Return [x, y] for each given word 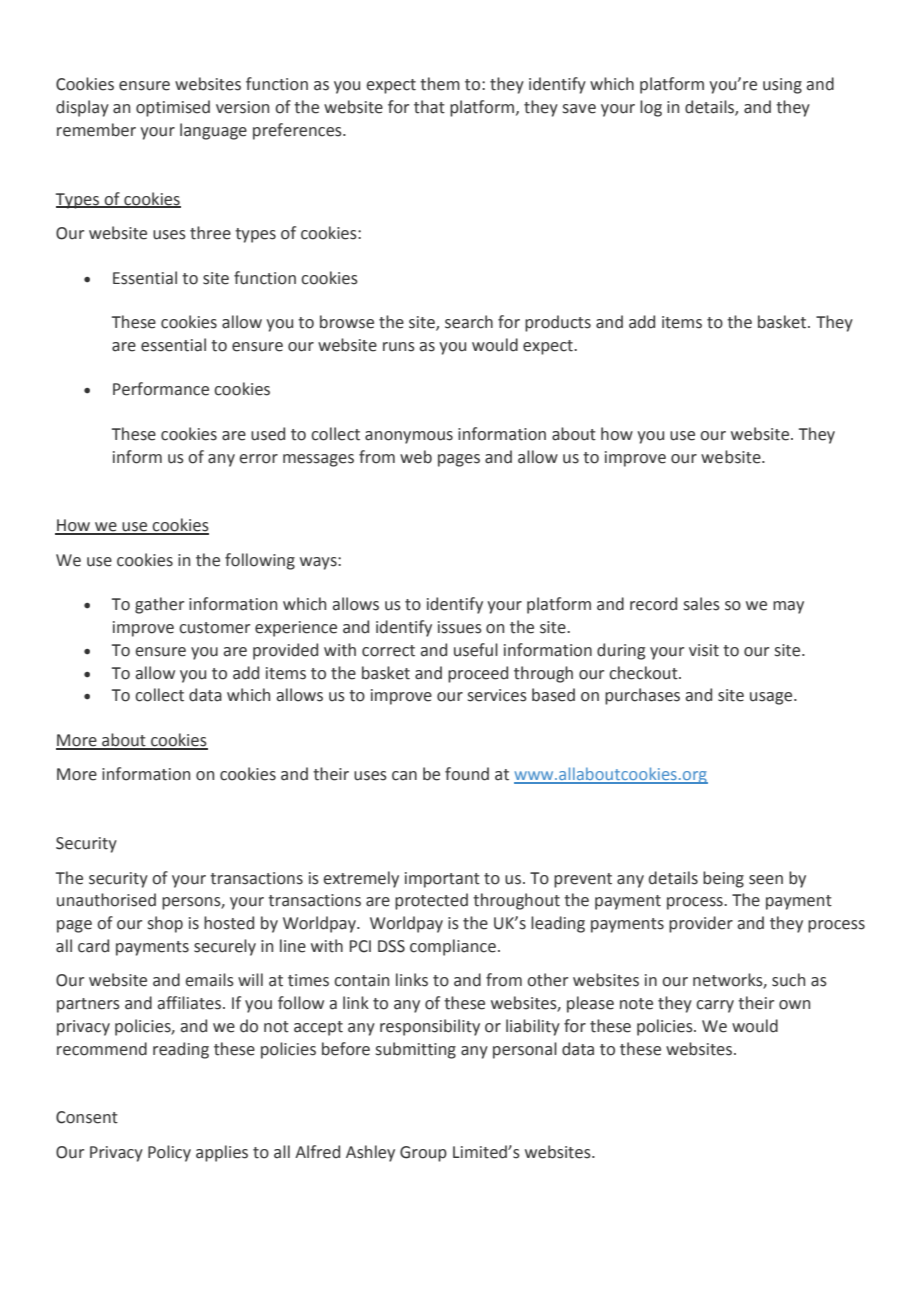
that [429, 107]
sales [702, 604]
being [723, 879]
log [651, 108]
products [558, 323]
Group [423, 1154]
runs [399, 347]
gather [159, 605]
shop [165, 924]
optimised [173, 108]
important [442, 880]
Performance [161, 389]
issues [460, 627]
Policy [169, 1153]
